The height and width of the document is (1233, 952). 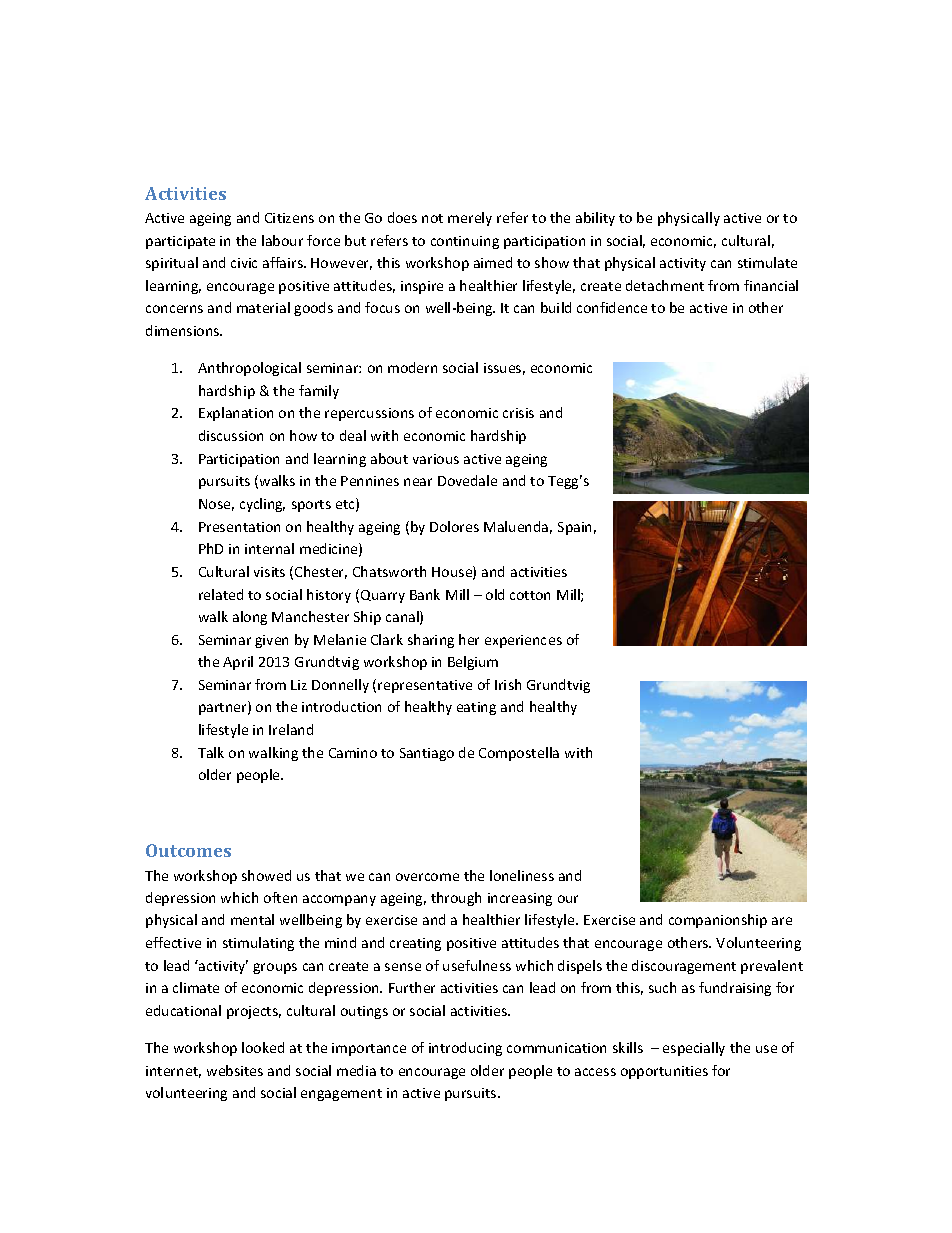 I want to click on confidence, so click(x=612, y=307).
